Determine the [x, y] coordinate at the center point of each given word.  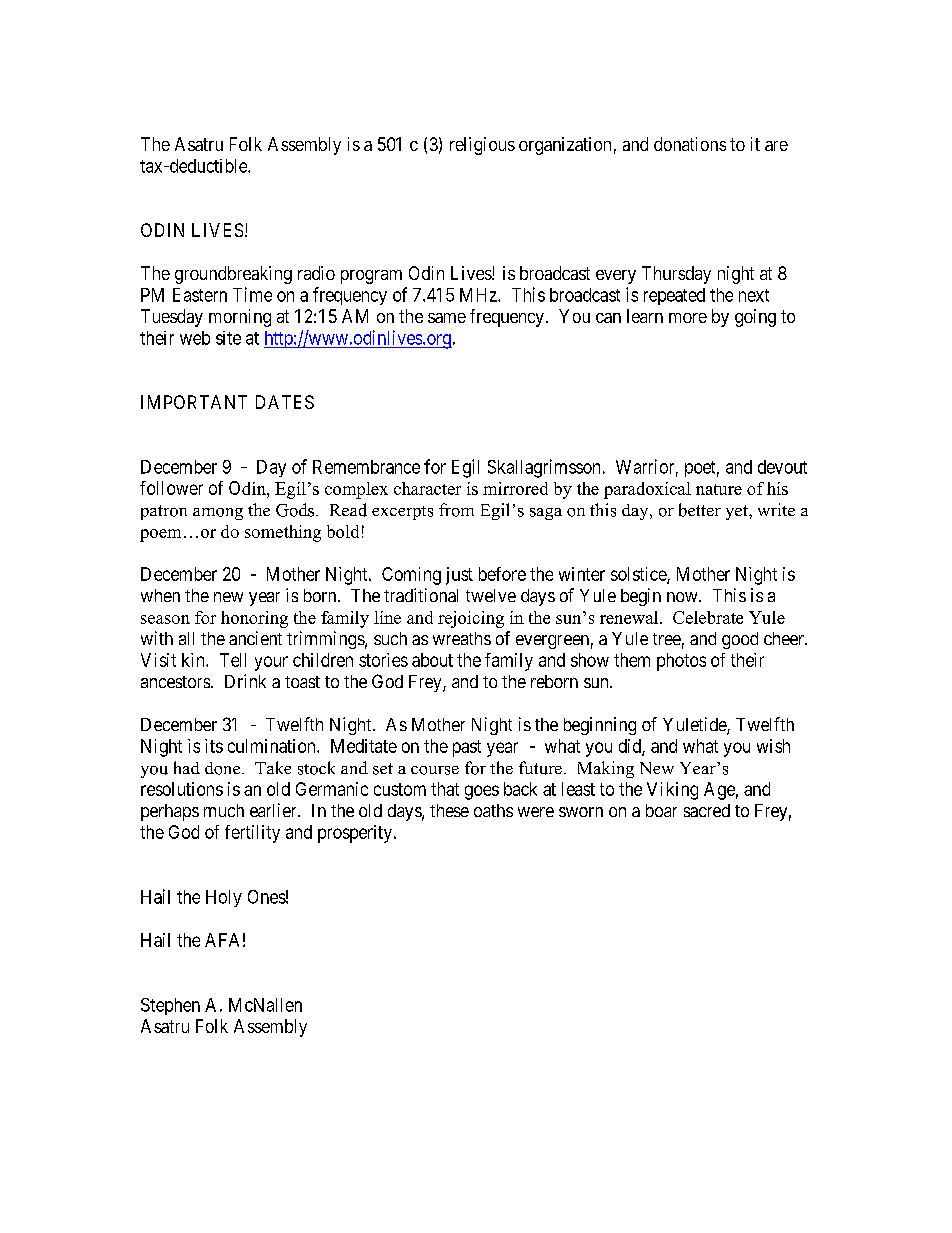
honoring [254, 619]
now [683, 597]
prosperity [355, 834]
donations [690, 144]
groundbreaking [233, 275]
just [459, 576]
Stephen [170, 1006]
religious [482, 146]
